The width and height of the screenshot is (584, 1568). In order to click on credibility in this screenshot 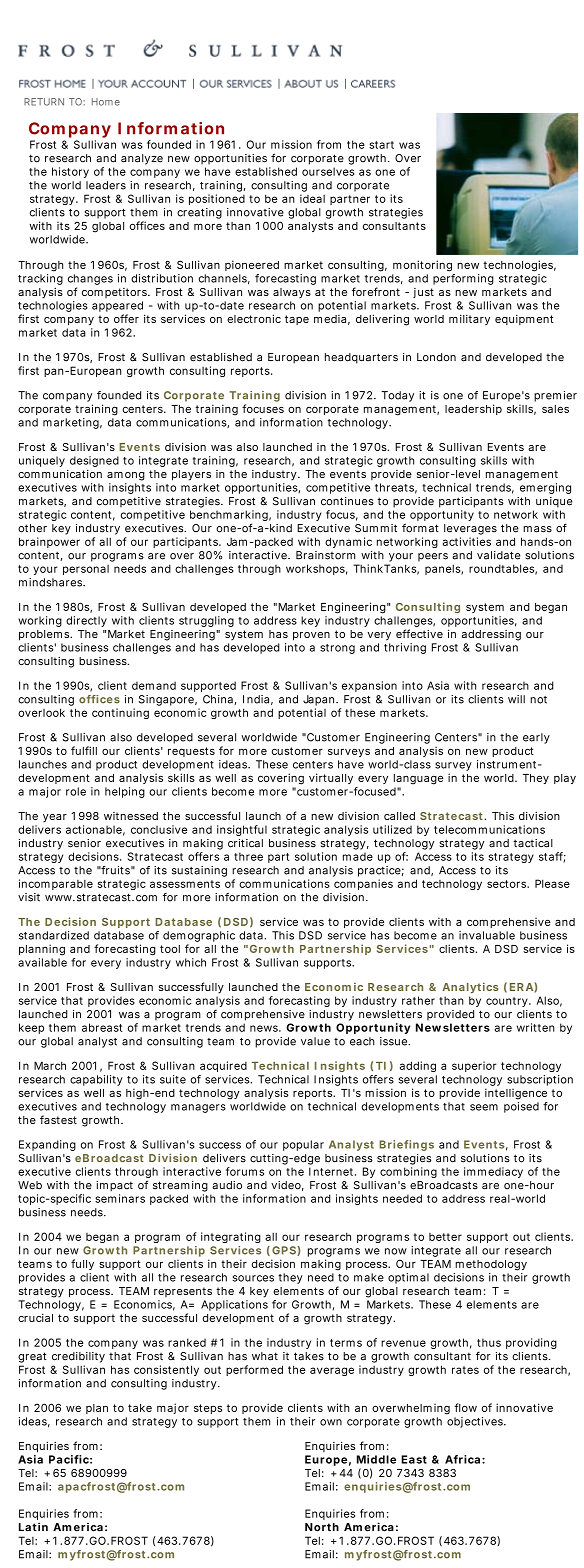, I will do `click(78, 1357)`.
